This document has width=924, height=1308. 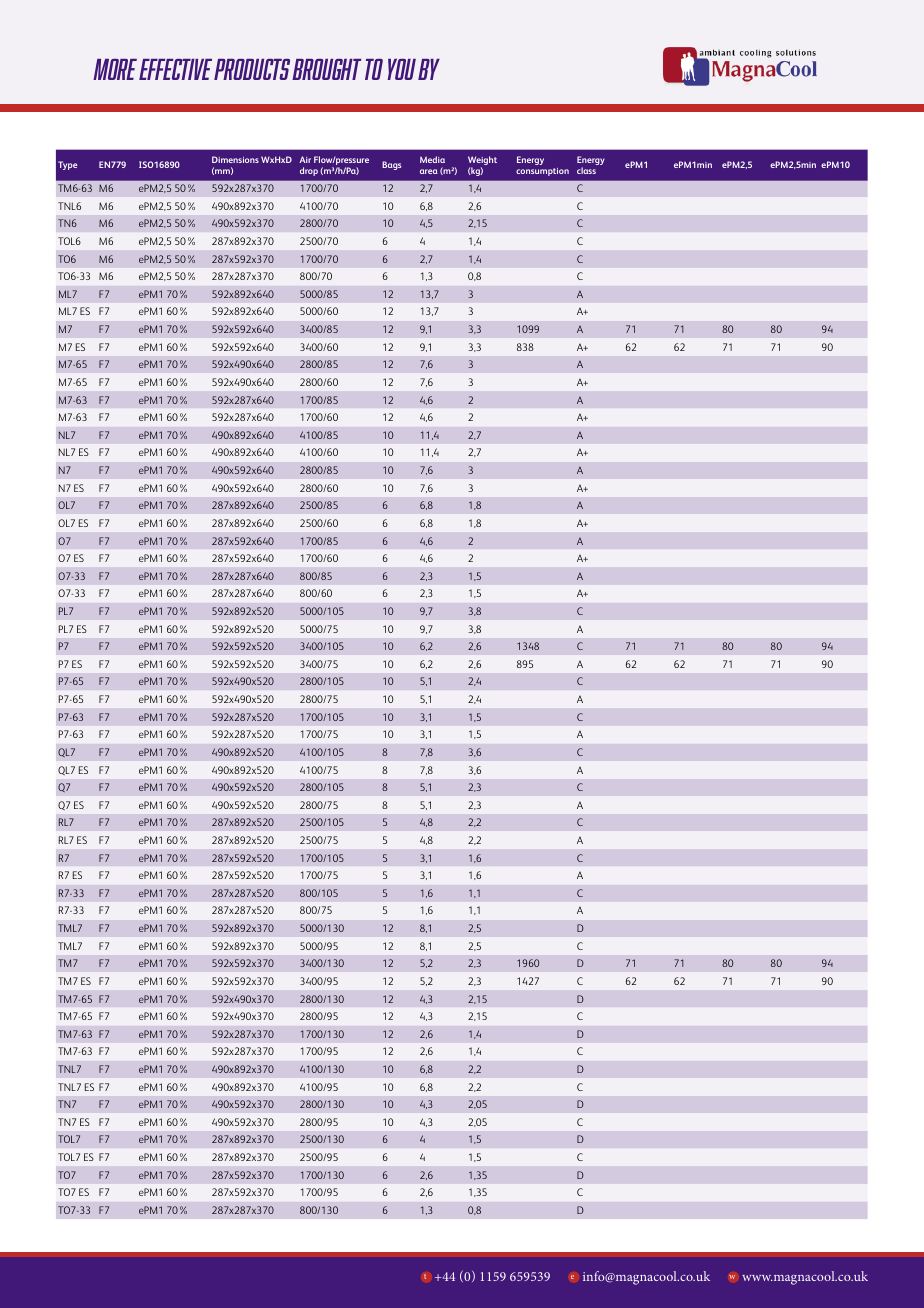 I want to click on Dimensions, so click(x=235, y=159).
